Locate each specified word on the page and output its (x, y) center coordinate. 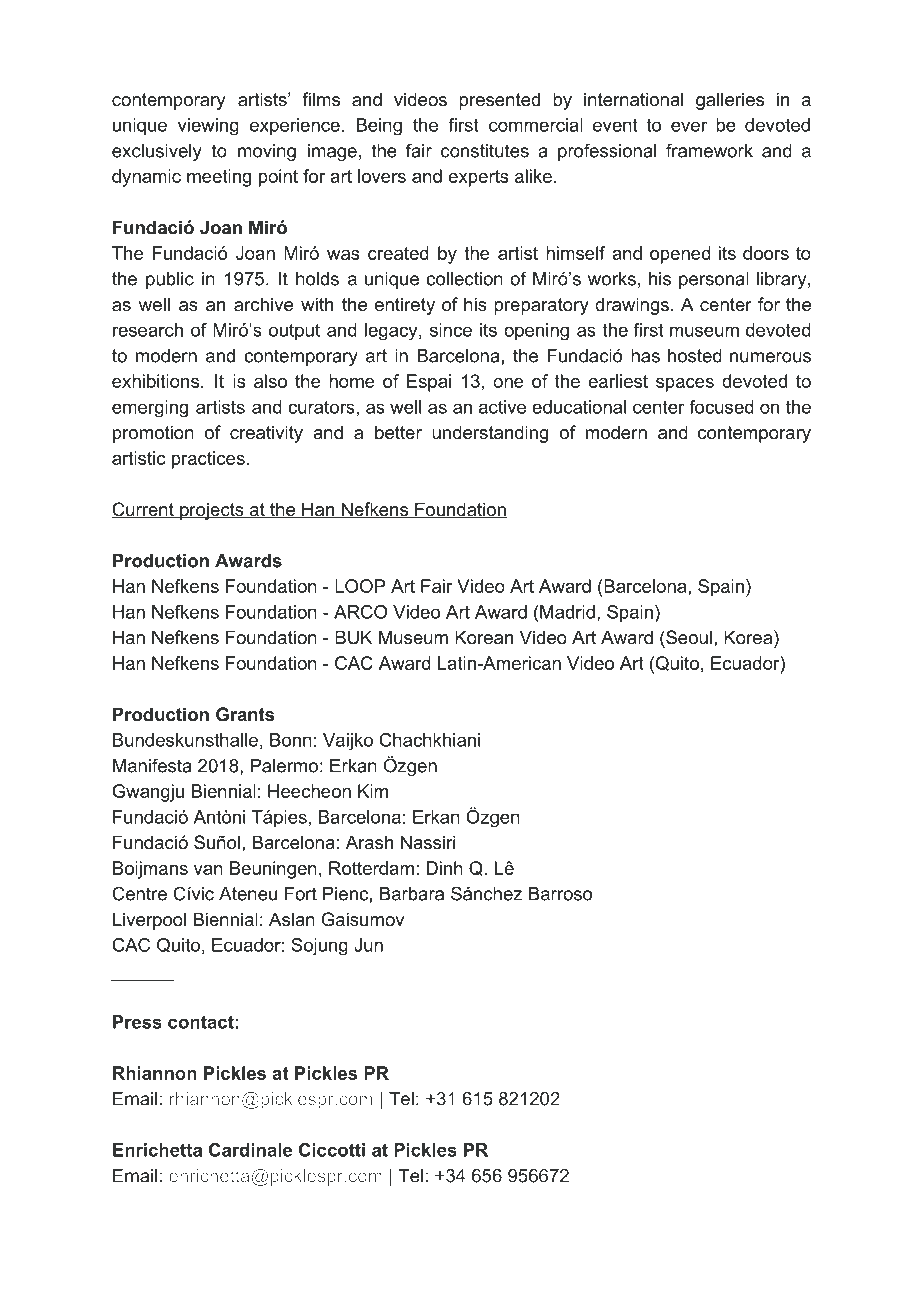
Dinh (444, 868)
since (451, 330)
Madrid (566, 612)
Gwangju (148, 793)
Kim (373, 791)
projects (212, 511)
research (148, 330)
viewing (208, 127)
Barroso (560, 894)
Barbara (412, 894)
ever (689, 127)
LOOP (360, 586)
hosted (695, 356)
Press (137, 1022)
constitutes (485, 151)
